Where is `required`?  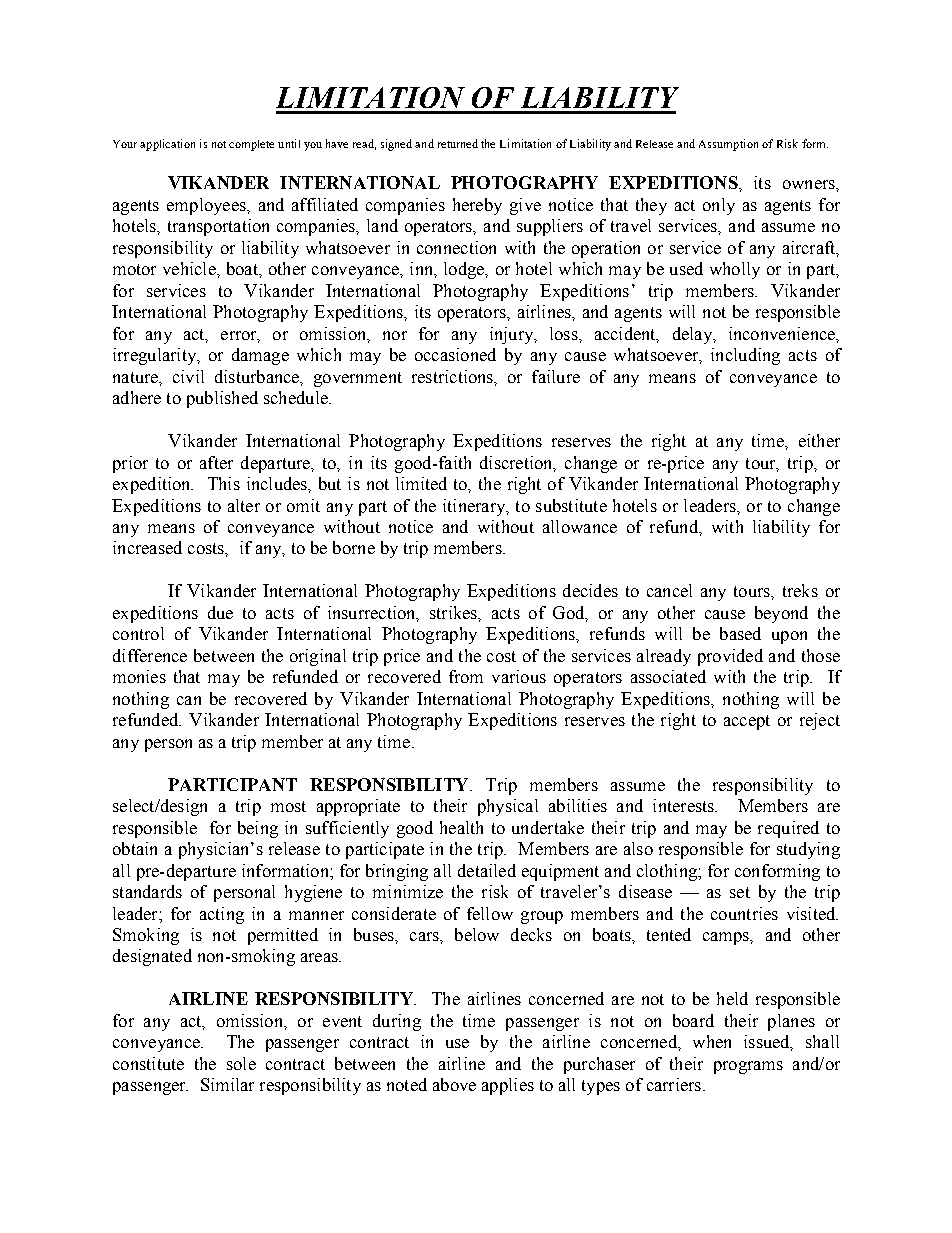 required is located at coordinates (788, 829).
